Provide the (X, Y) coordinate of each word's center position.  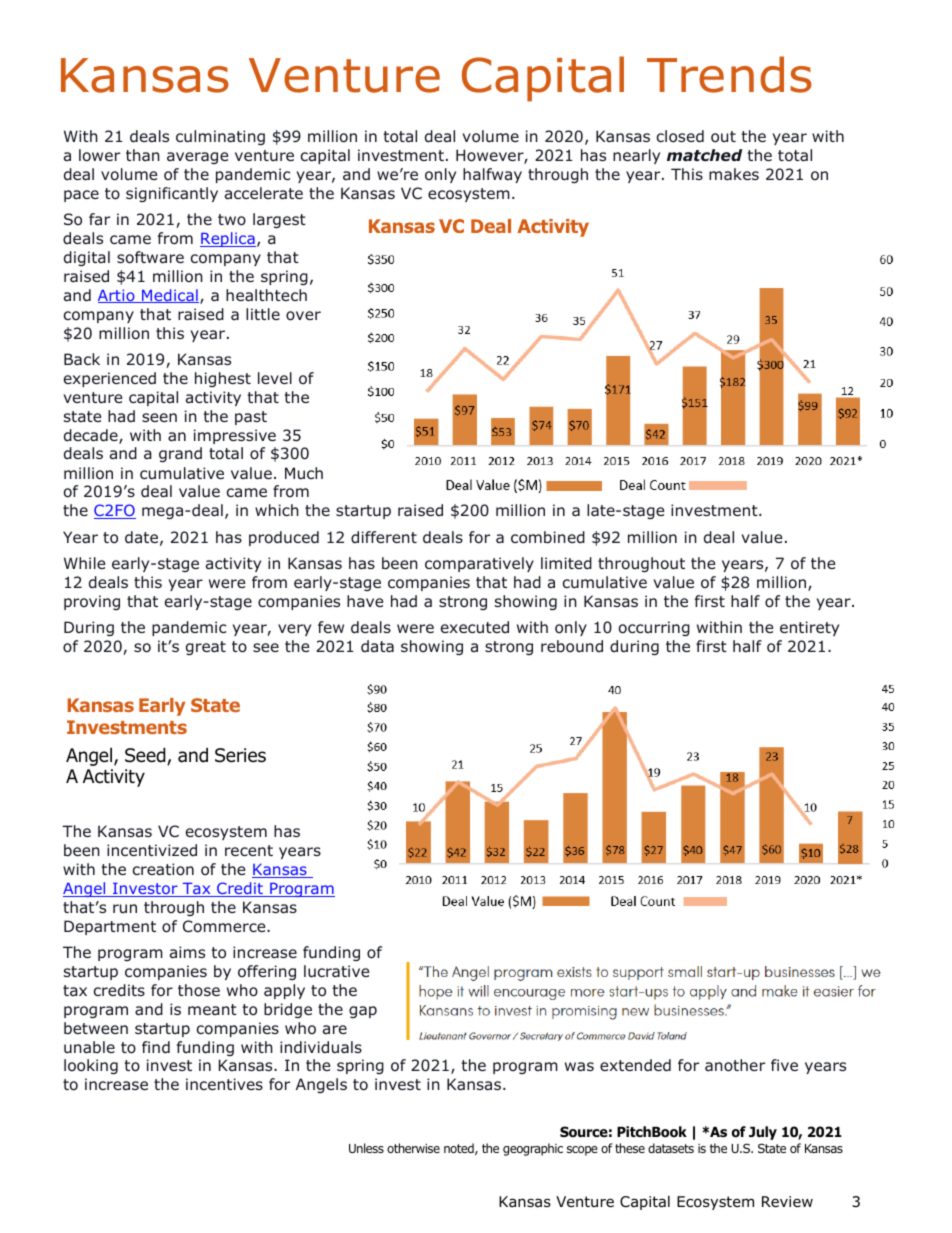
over (303, 316)
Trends (729, 74)
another (735, 1065)
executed (475, 627)
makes (734, 174)
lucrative (336, 971)
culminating (220, 137)
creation (163, 869)
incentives (224, 1084)
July (763, 1133)
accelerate (264, 193)
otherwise (413, 1148)
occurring (654, 628)
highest (223, 379)
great (206, 648)
